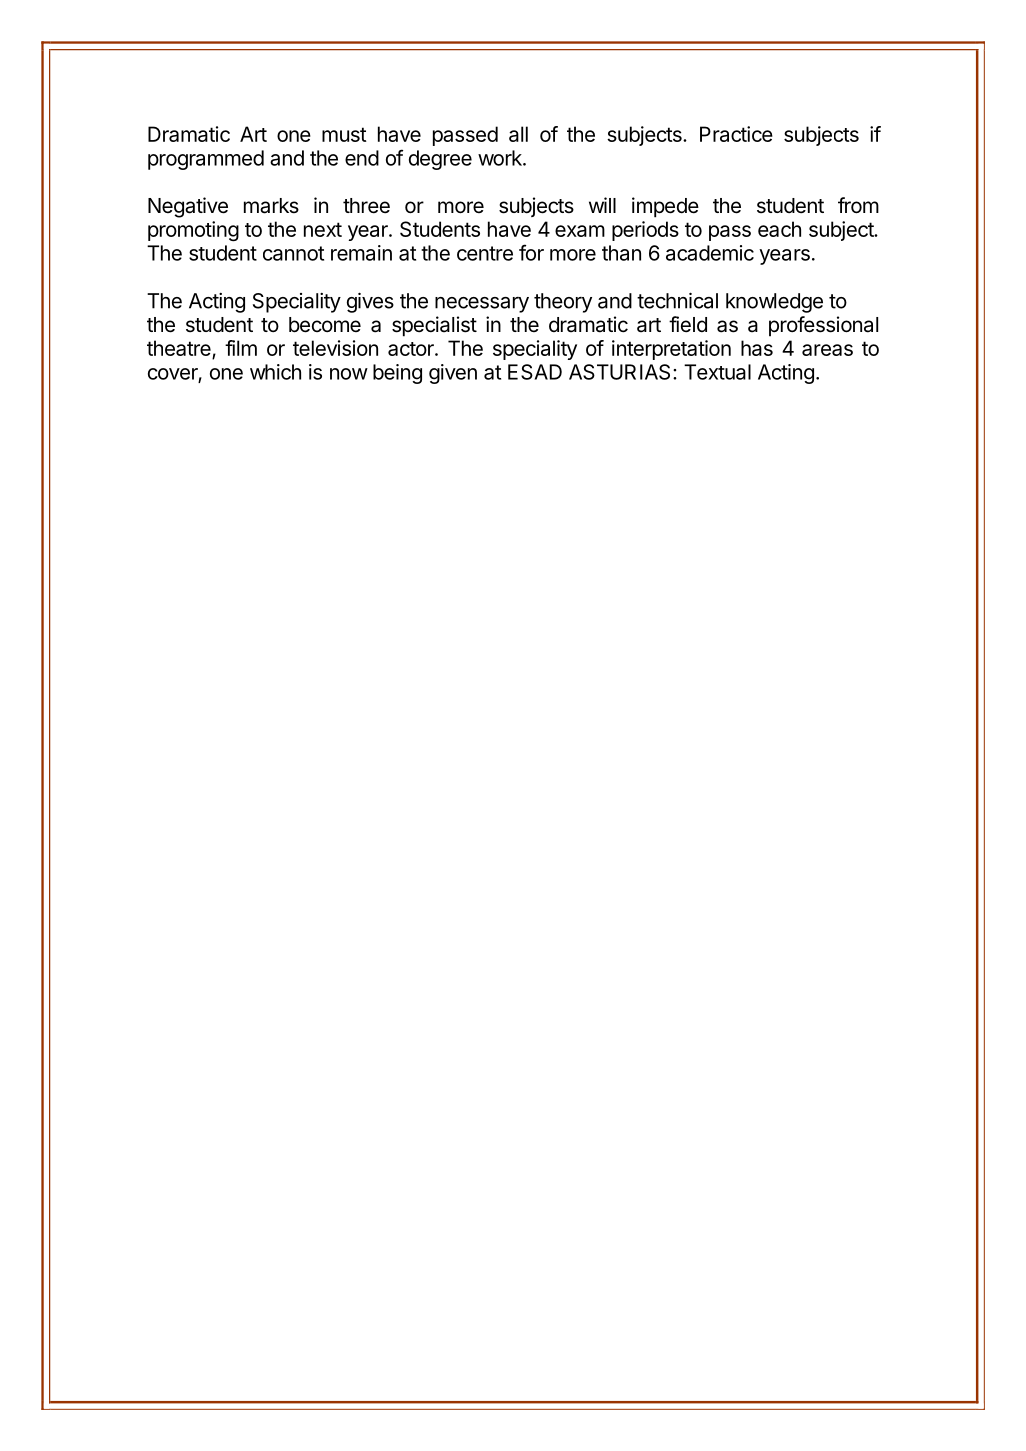 Image resolution: width=1026 pixels, height=1451 pixels. Describe the element at coordinates (774, 303) in the screenshot. I see `knowledge` at that location.
